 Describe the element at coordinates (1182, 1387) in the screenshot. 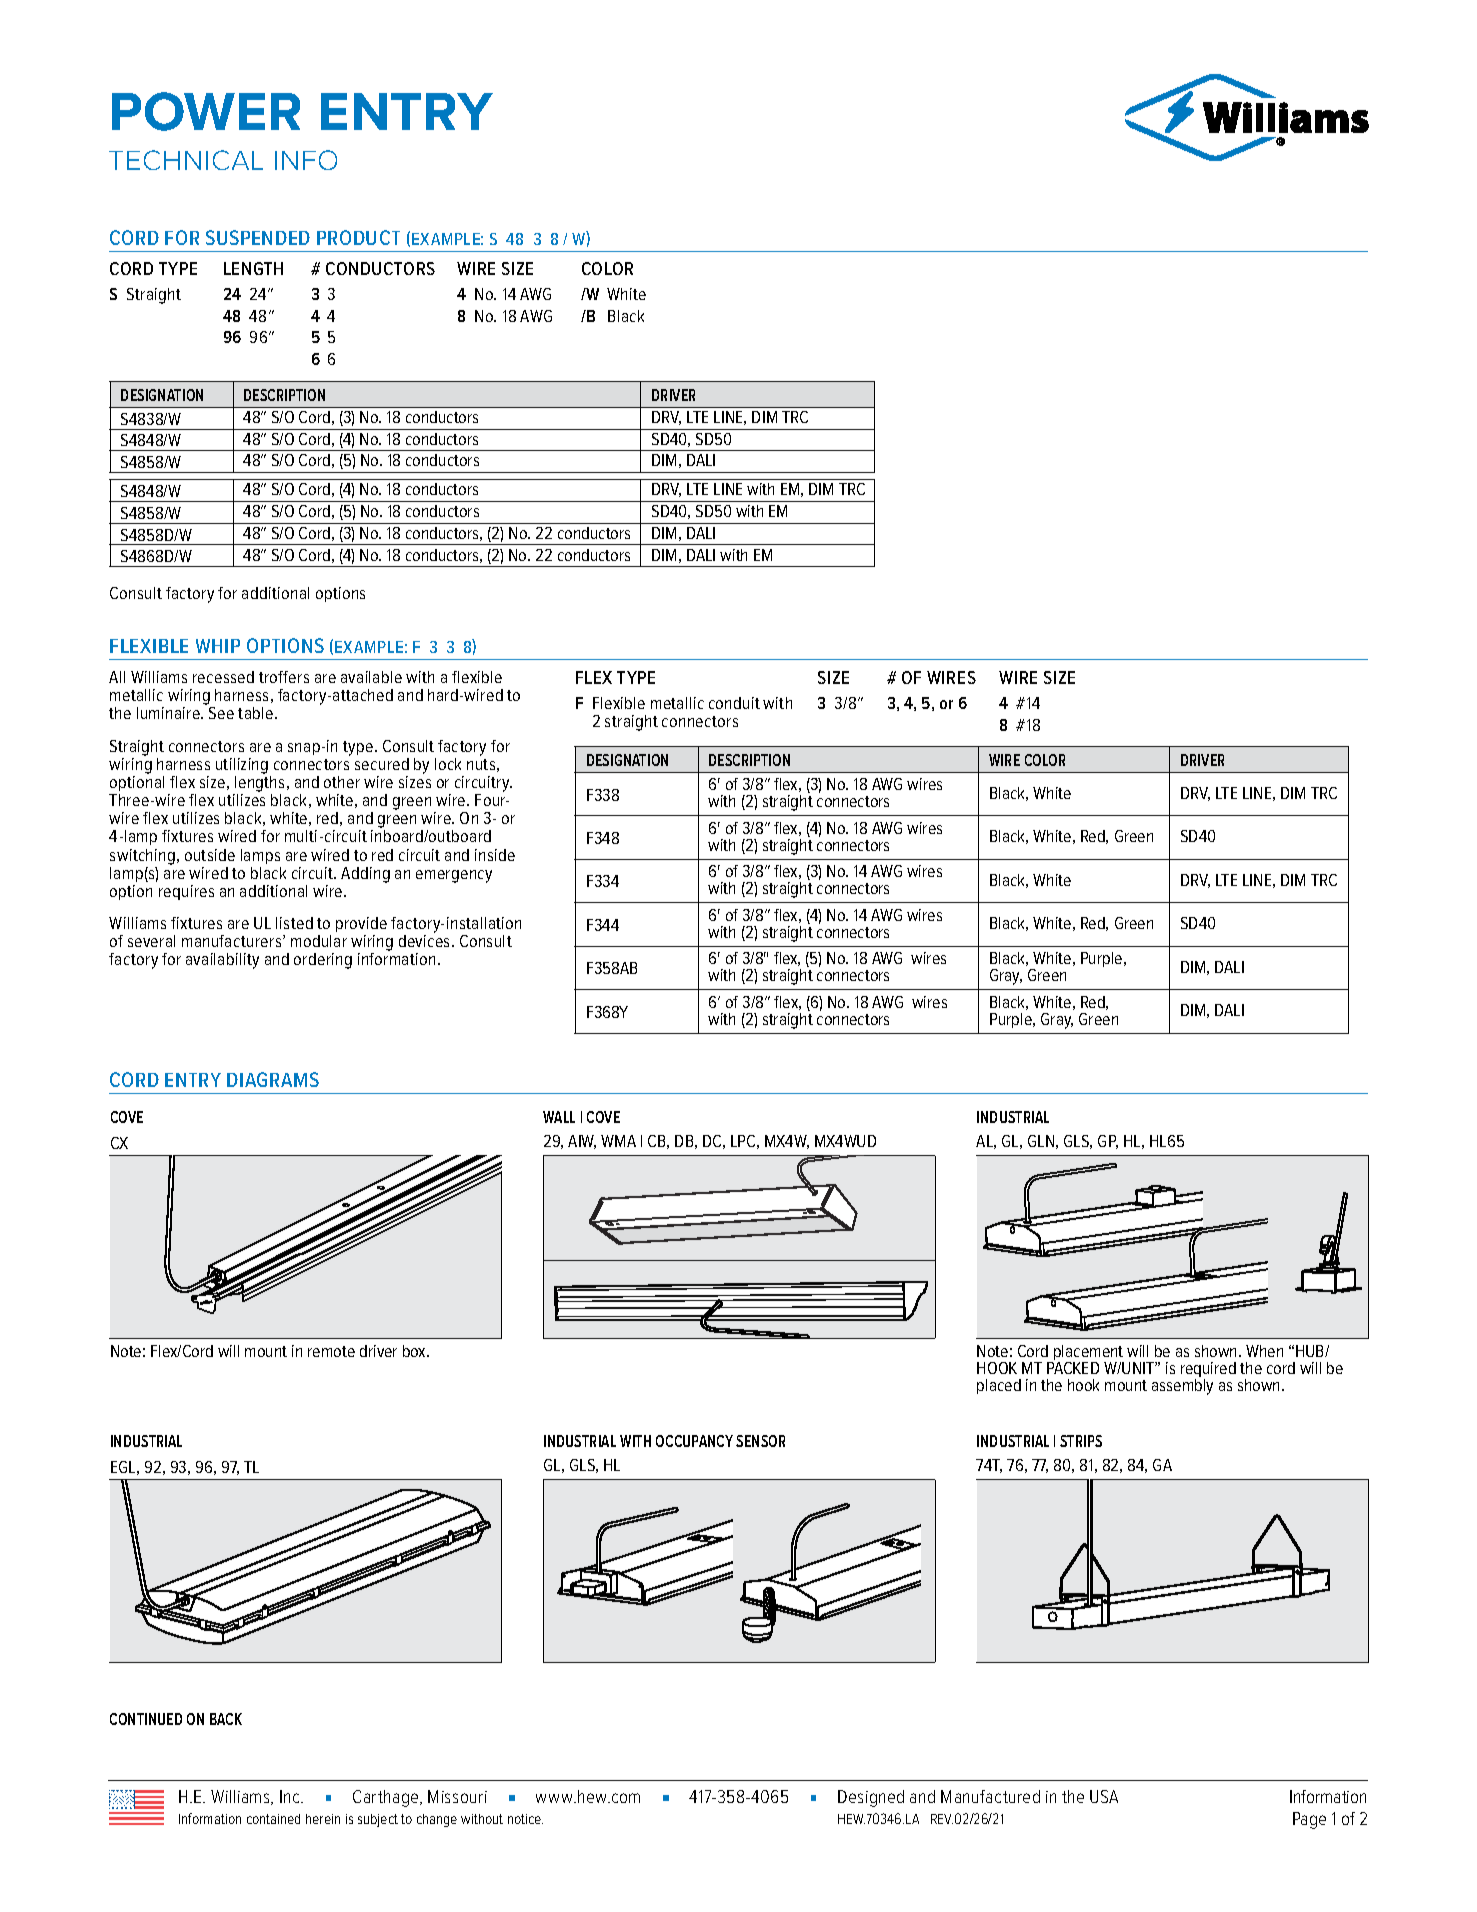

I see `assembly` at that location.
